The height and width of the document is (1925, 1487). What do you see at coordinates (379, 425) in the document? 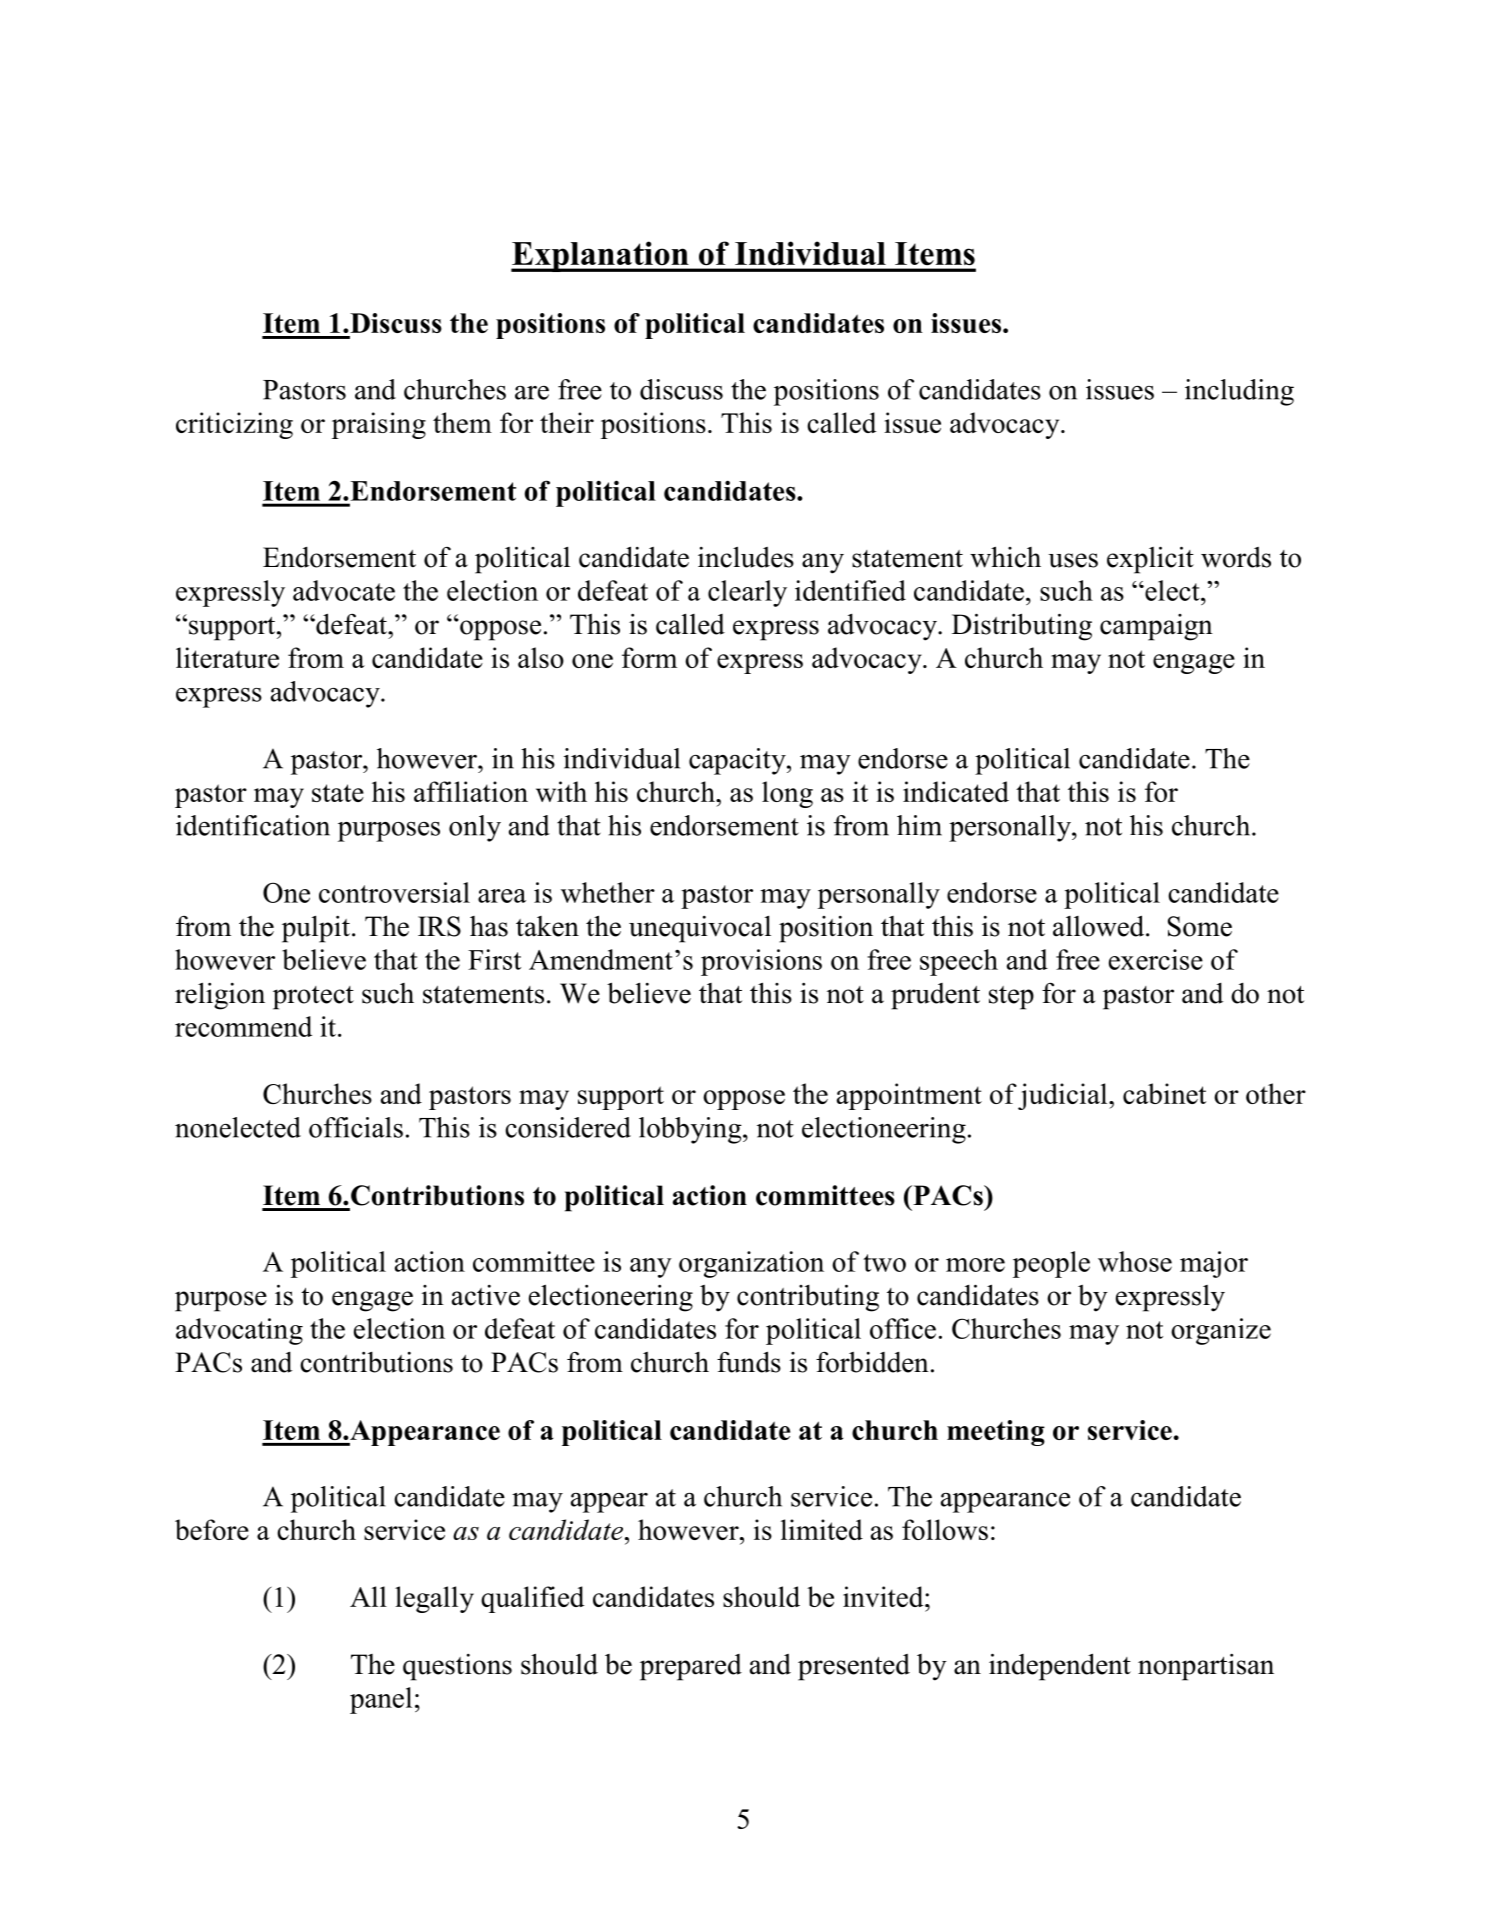
I see `praising` at bounding box center [379, 425].
